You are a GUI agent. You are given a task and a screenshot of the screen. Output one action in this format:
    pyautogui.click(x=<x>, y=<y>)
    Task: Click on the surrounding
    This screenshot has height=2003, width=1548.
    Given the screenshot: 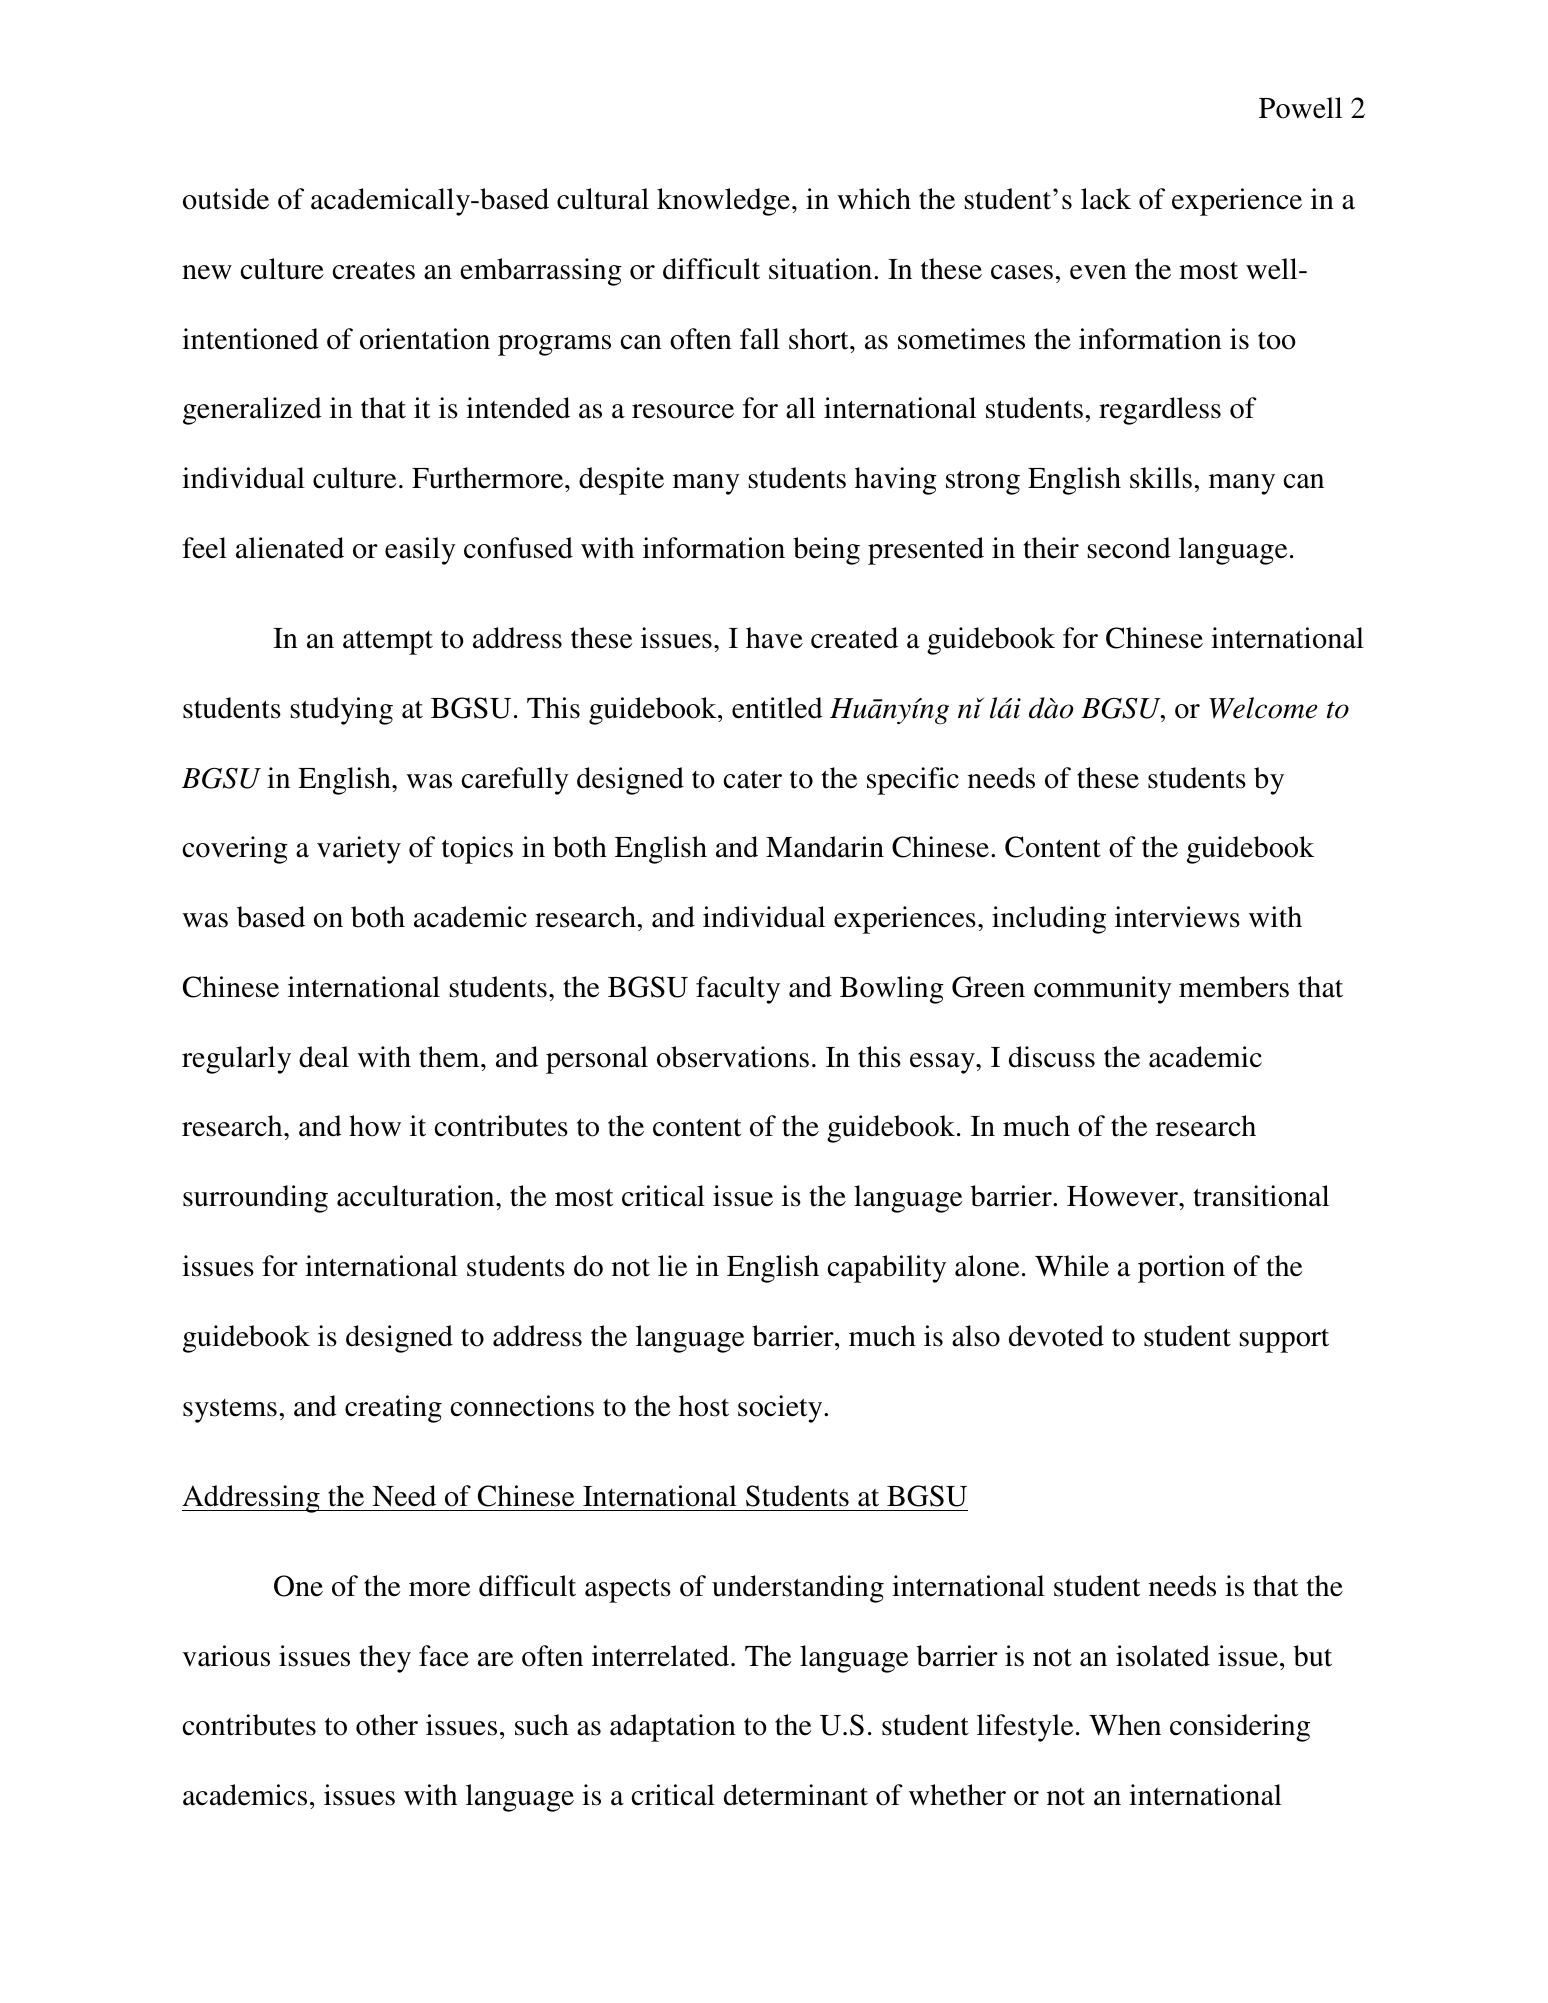 What is the action you would take?
    pyautogui.click(x=255, y=1199)
